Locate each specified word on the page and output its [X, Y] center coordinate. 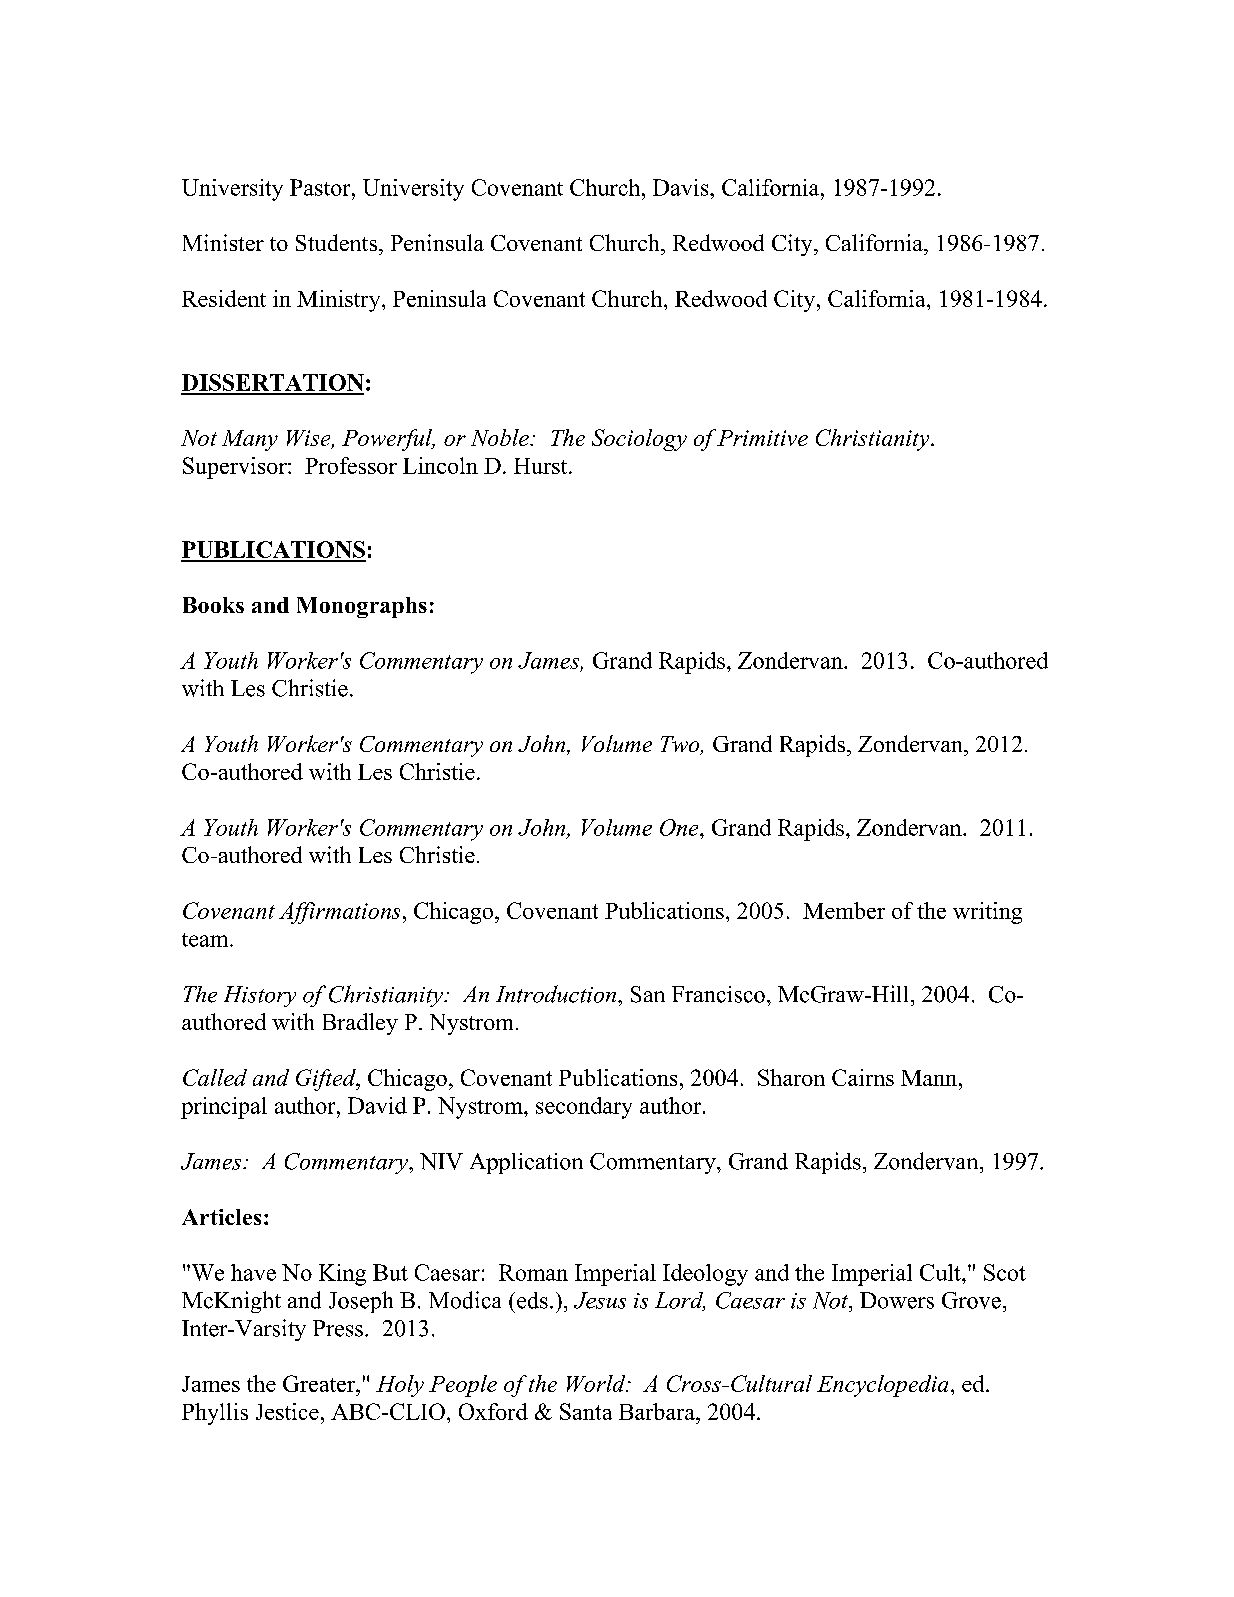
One [680, 827]
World [597, 1383]
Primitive [762, 438]
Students [336, 242]
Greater [320, 1383]
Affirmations [339, 913]
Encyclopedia [882, 1386]
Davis [682, 187]
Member [844, 910]
